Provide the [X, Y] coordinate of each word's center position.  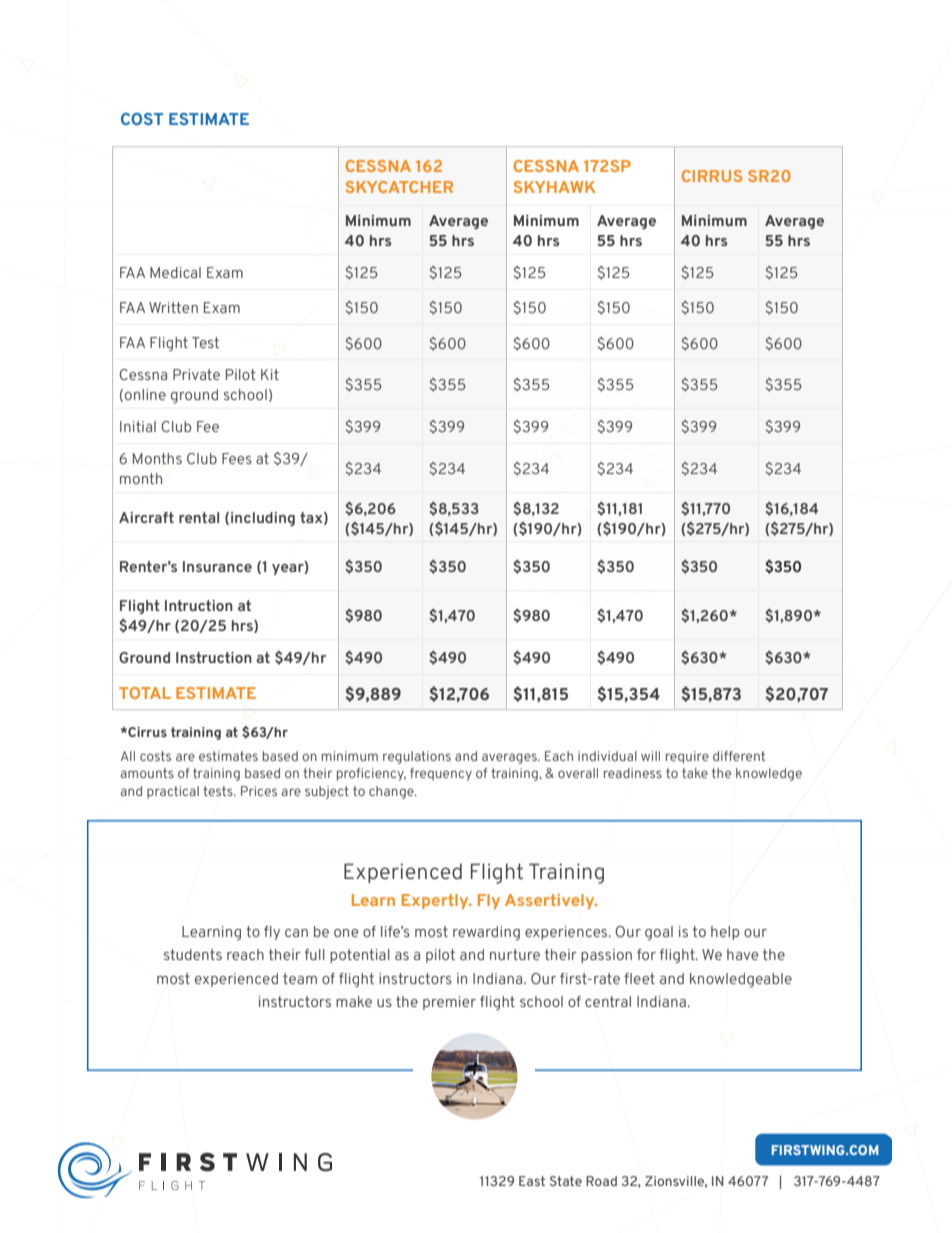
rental [199, 517]
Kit [270, 374]
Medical [175, 272]
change [392, 792]
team [300, 978]
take [695, 773]
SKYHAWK [554, 187]
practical [173, 792]
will [650, 756]
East [532, 1181]
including [263, 519]
